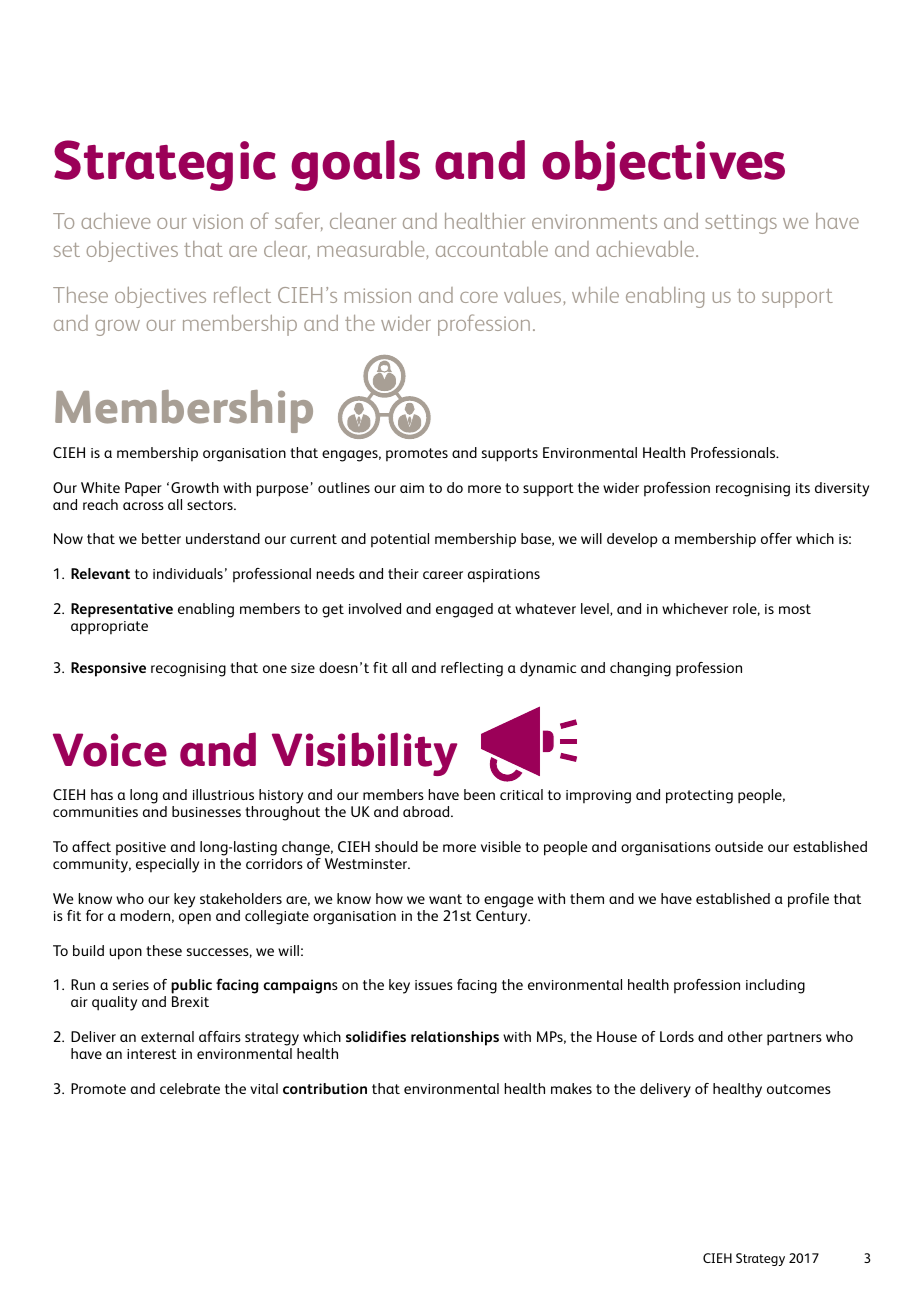 The width and height of the document is (924, 1308). Describe the element at coordinates (152, 1054) in the document. I see `interest` at that location.
